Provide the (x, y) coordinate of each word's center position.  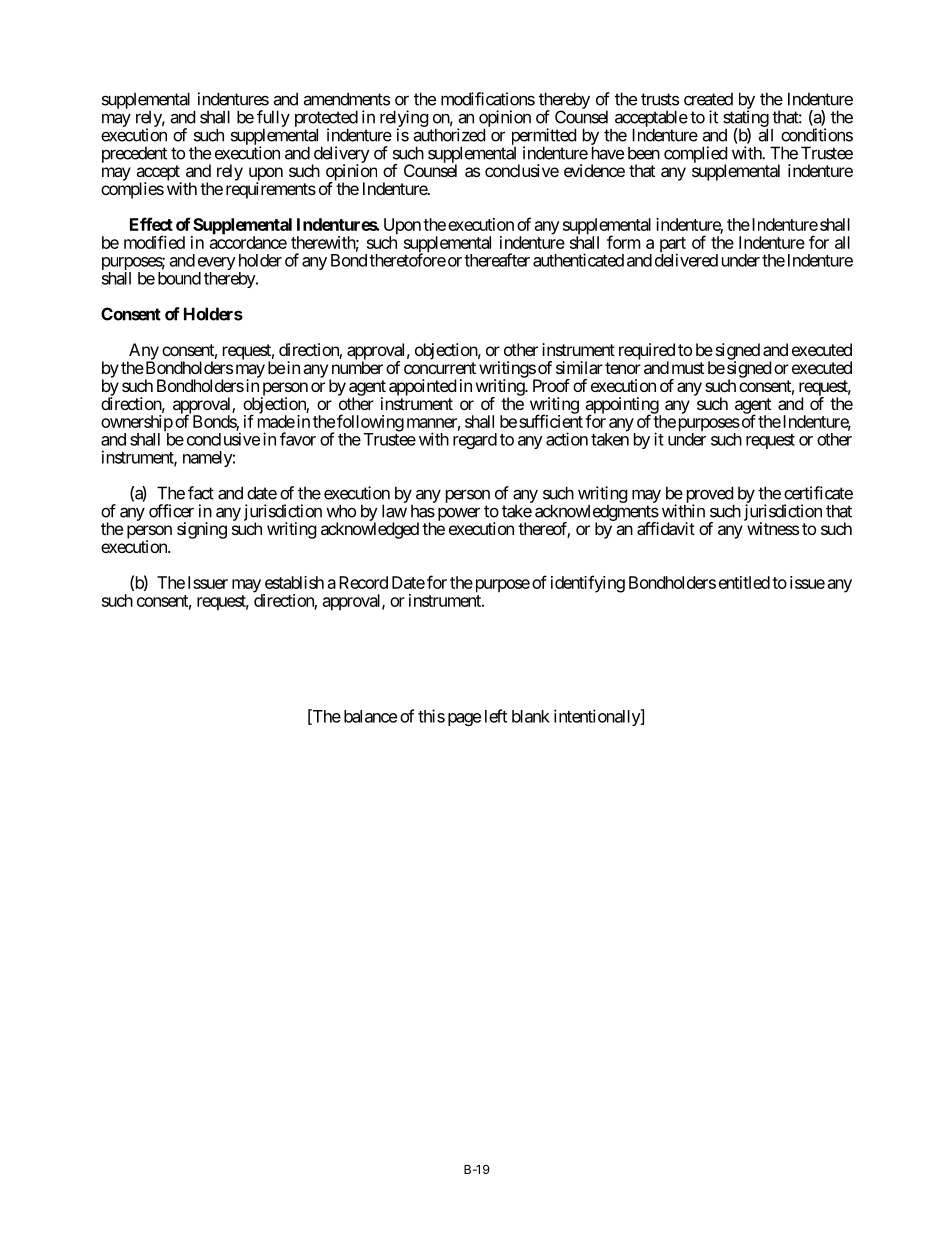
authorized (449, 135)
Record (363, 582)
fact (201, 493)
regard (475, 441)
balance (370, 716)
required (647, 352)
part (673, 246)
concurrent (440, 368)
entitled (744, 582)
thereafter (497, 260)
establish (294, 582)
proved (709, 496)
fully (273, 119)
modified (154, 242)
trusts (660, 99)
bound (179, 278)
